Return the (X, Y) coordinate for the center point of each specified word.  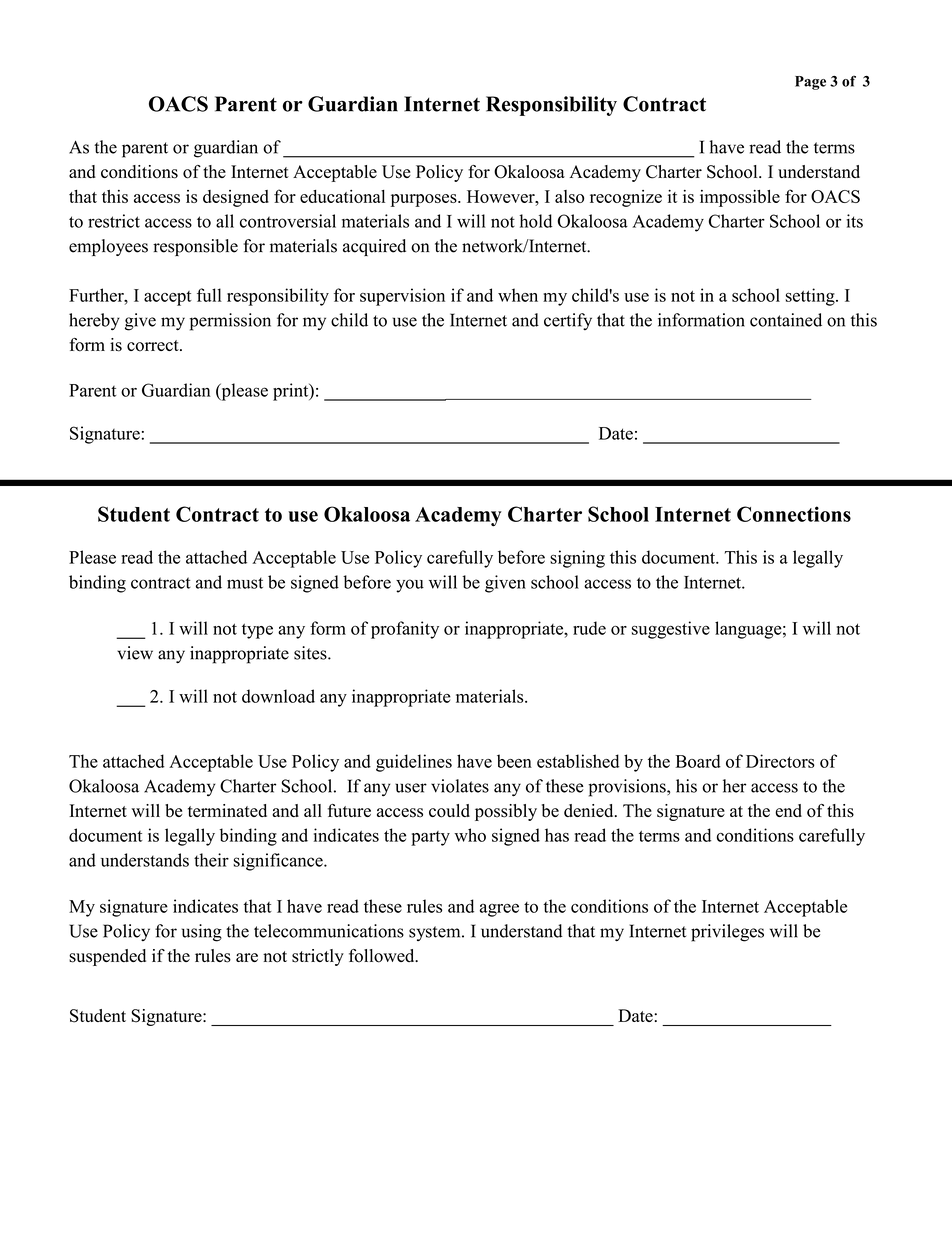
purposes (425, 200)
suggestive (671, 630)
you (410, 586)
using (202, 933)
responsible (195, 247)
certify (568, 321)
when (518, 295)
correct (154, 346)
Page (810, 83)
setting (811, 297)
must (245, 583)
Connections (794, 514)
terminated (227, 810)
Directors (780, 761)
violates (460, 786)
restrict (114, 221)
